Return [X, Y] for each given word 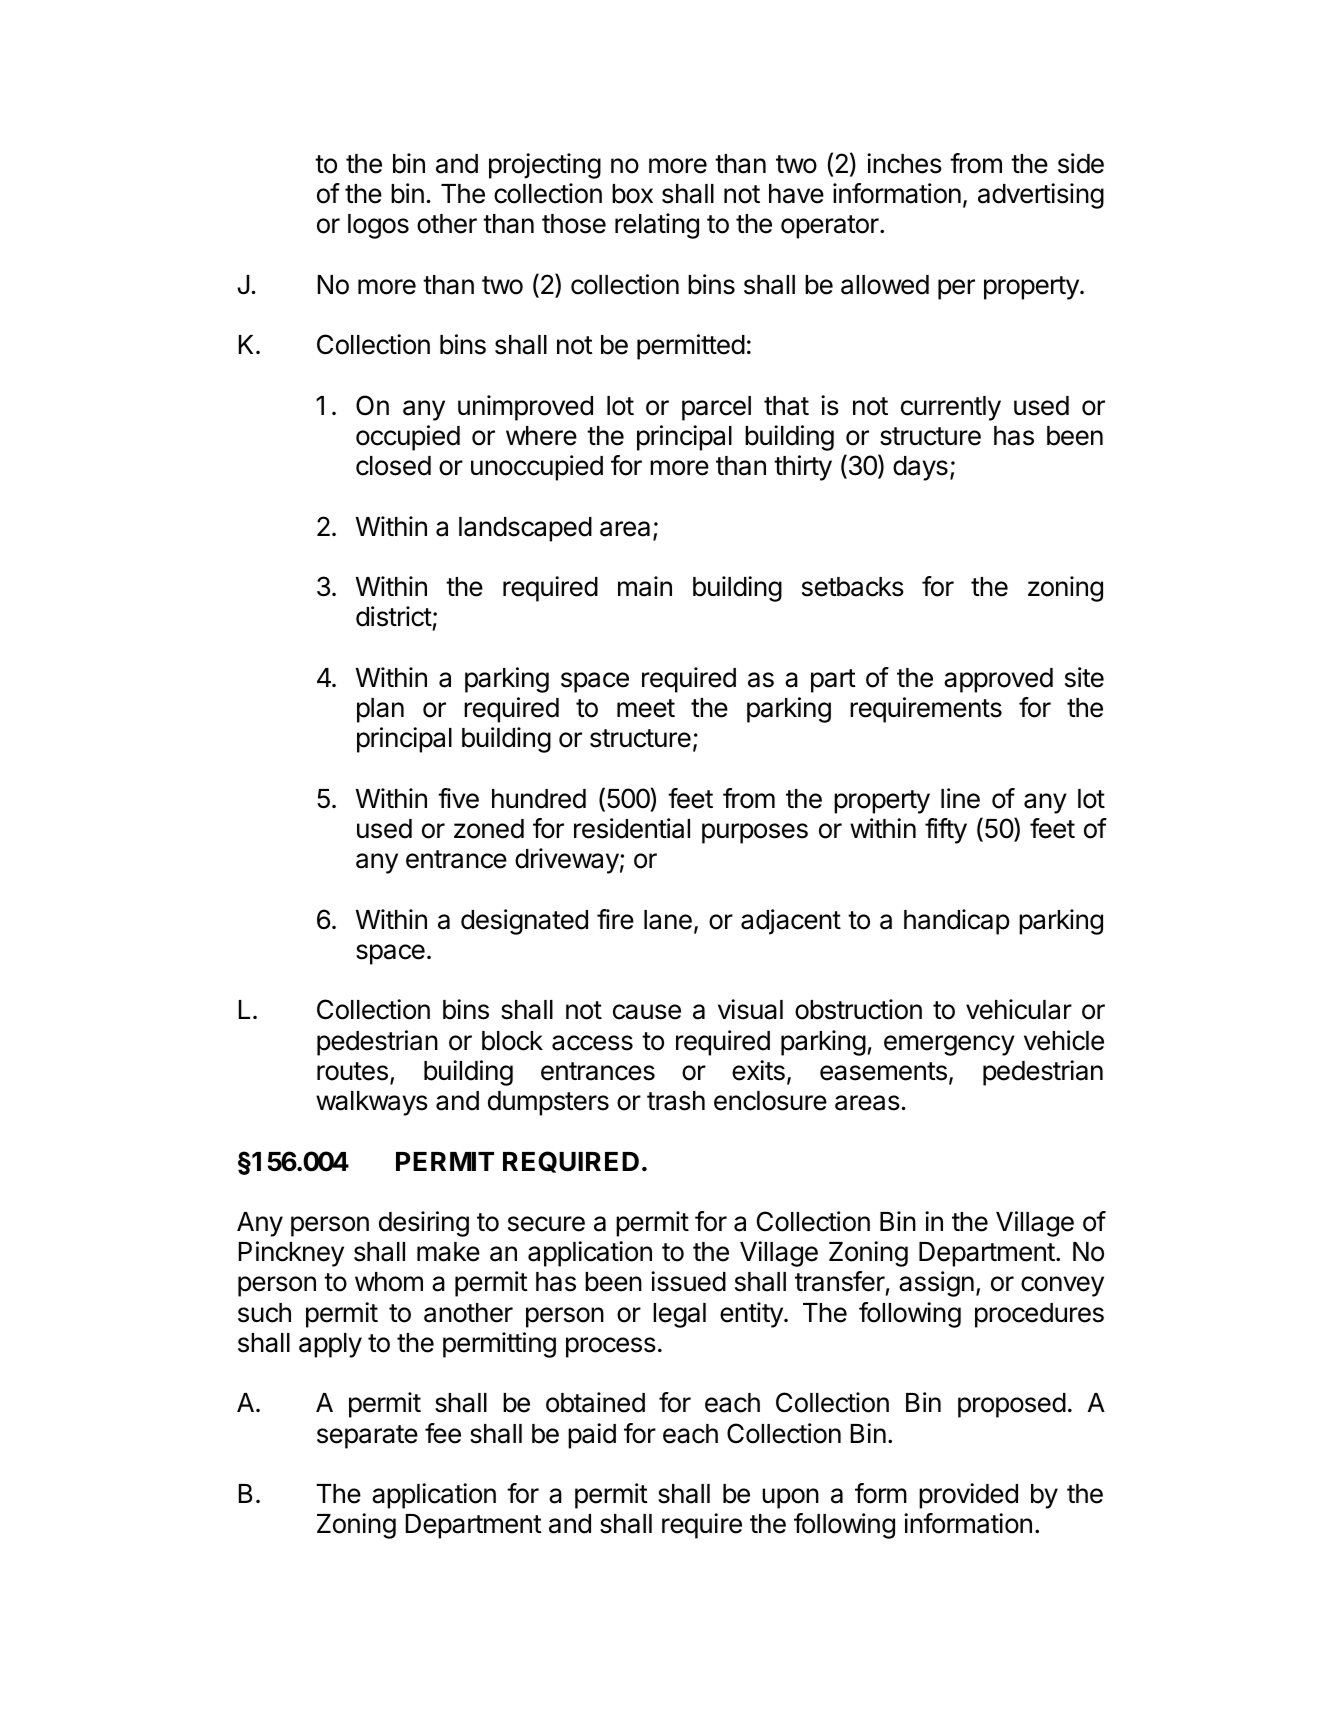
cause [647, 1012]
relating [657, 226]
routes [352, 1071]
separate [367, 1437]
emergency [949, 1045]
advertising [1041, 196]
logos [378, 226]
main [645, 586]
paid [592, 1436]
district [394, 616]
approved [998, 680]
